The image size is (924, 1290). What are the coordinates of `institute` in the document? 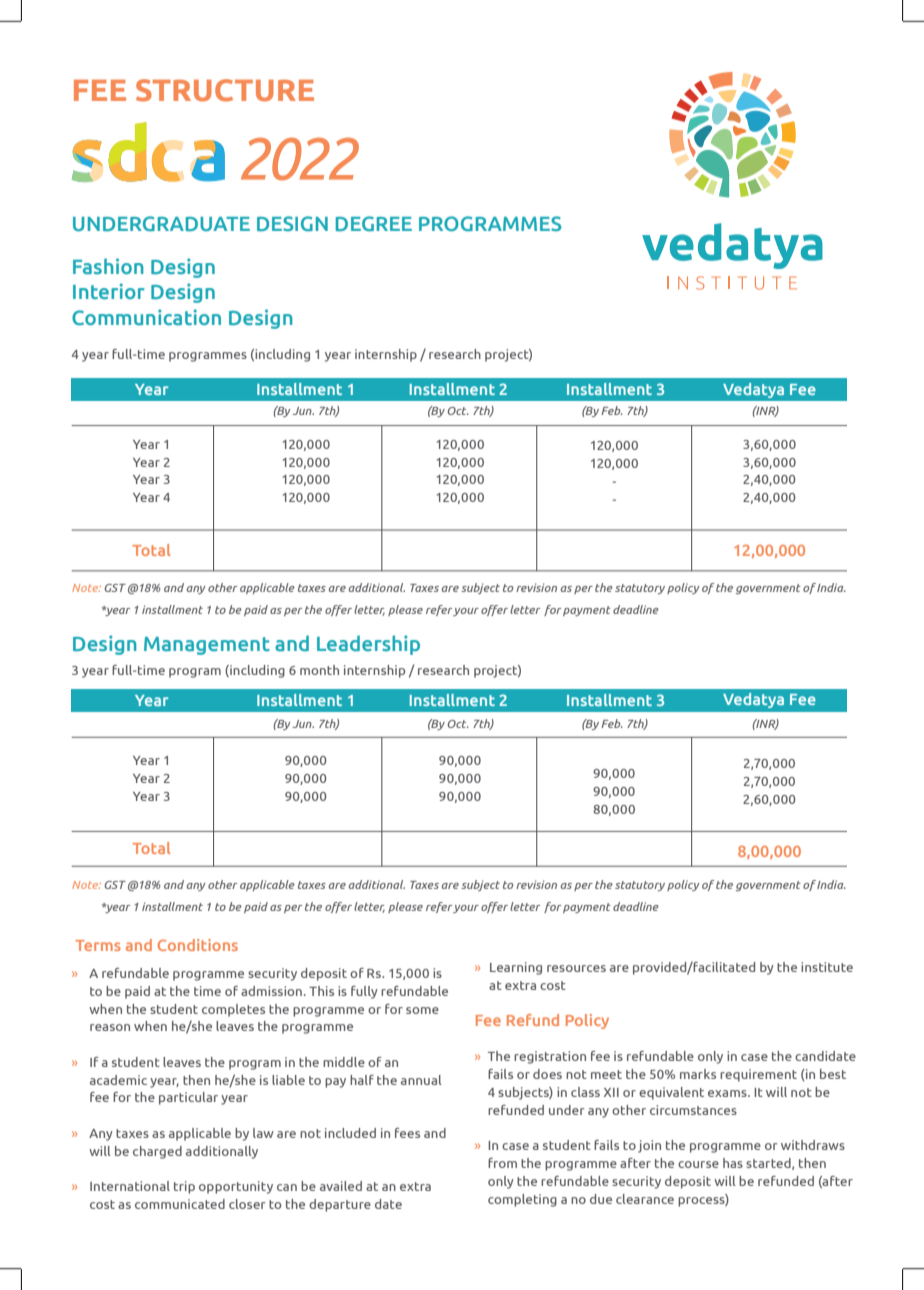 It's located at (827, 967).
